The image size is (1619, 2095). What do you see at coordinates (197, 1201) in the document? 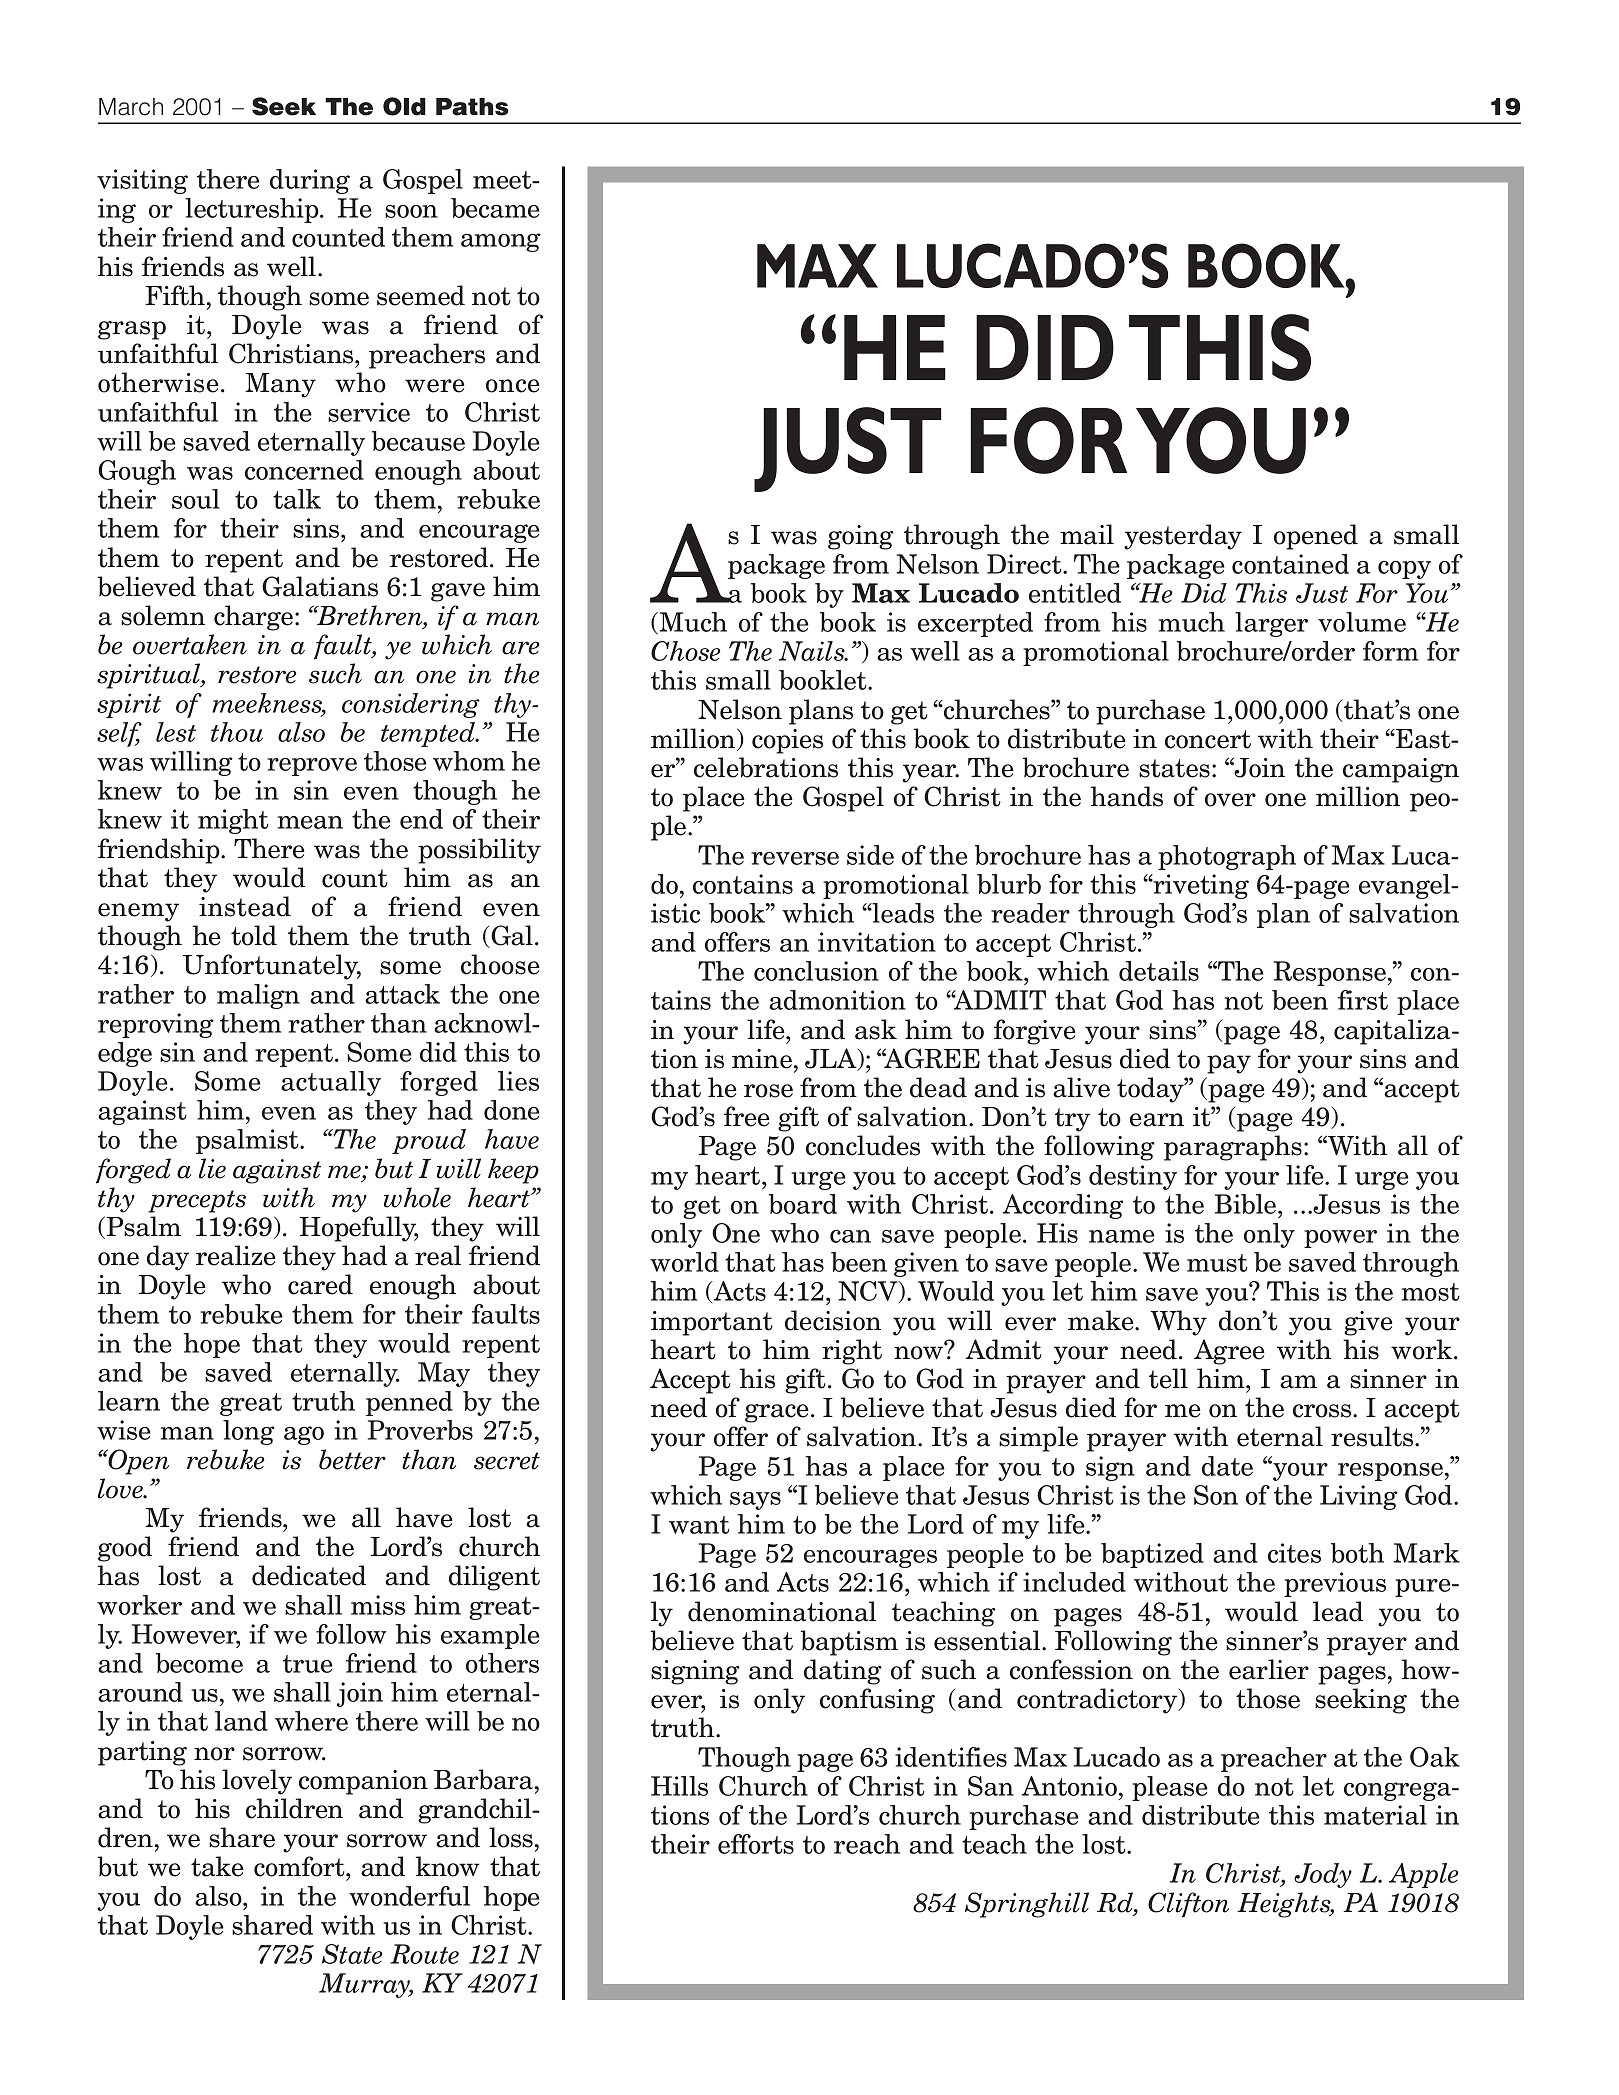
I see `precepts` at bounding box center [197, 1201].
